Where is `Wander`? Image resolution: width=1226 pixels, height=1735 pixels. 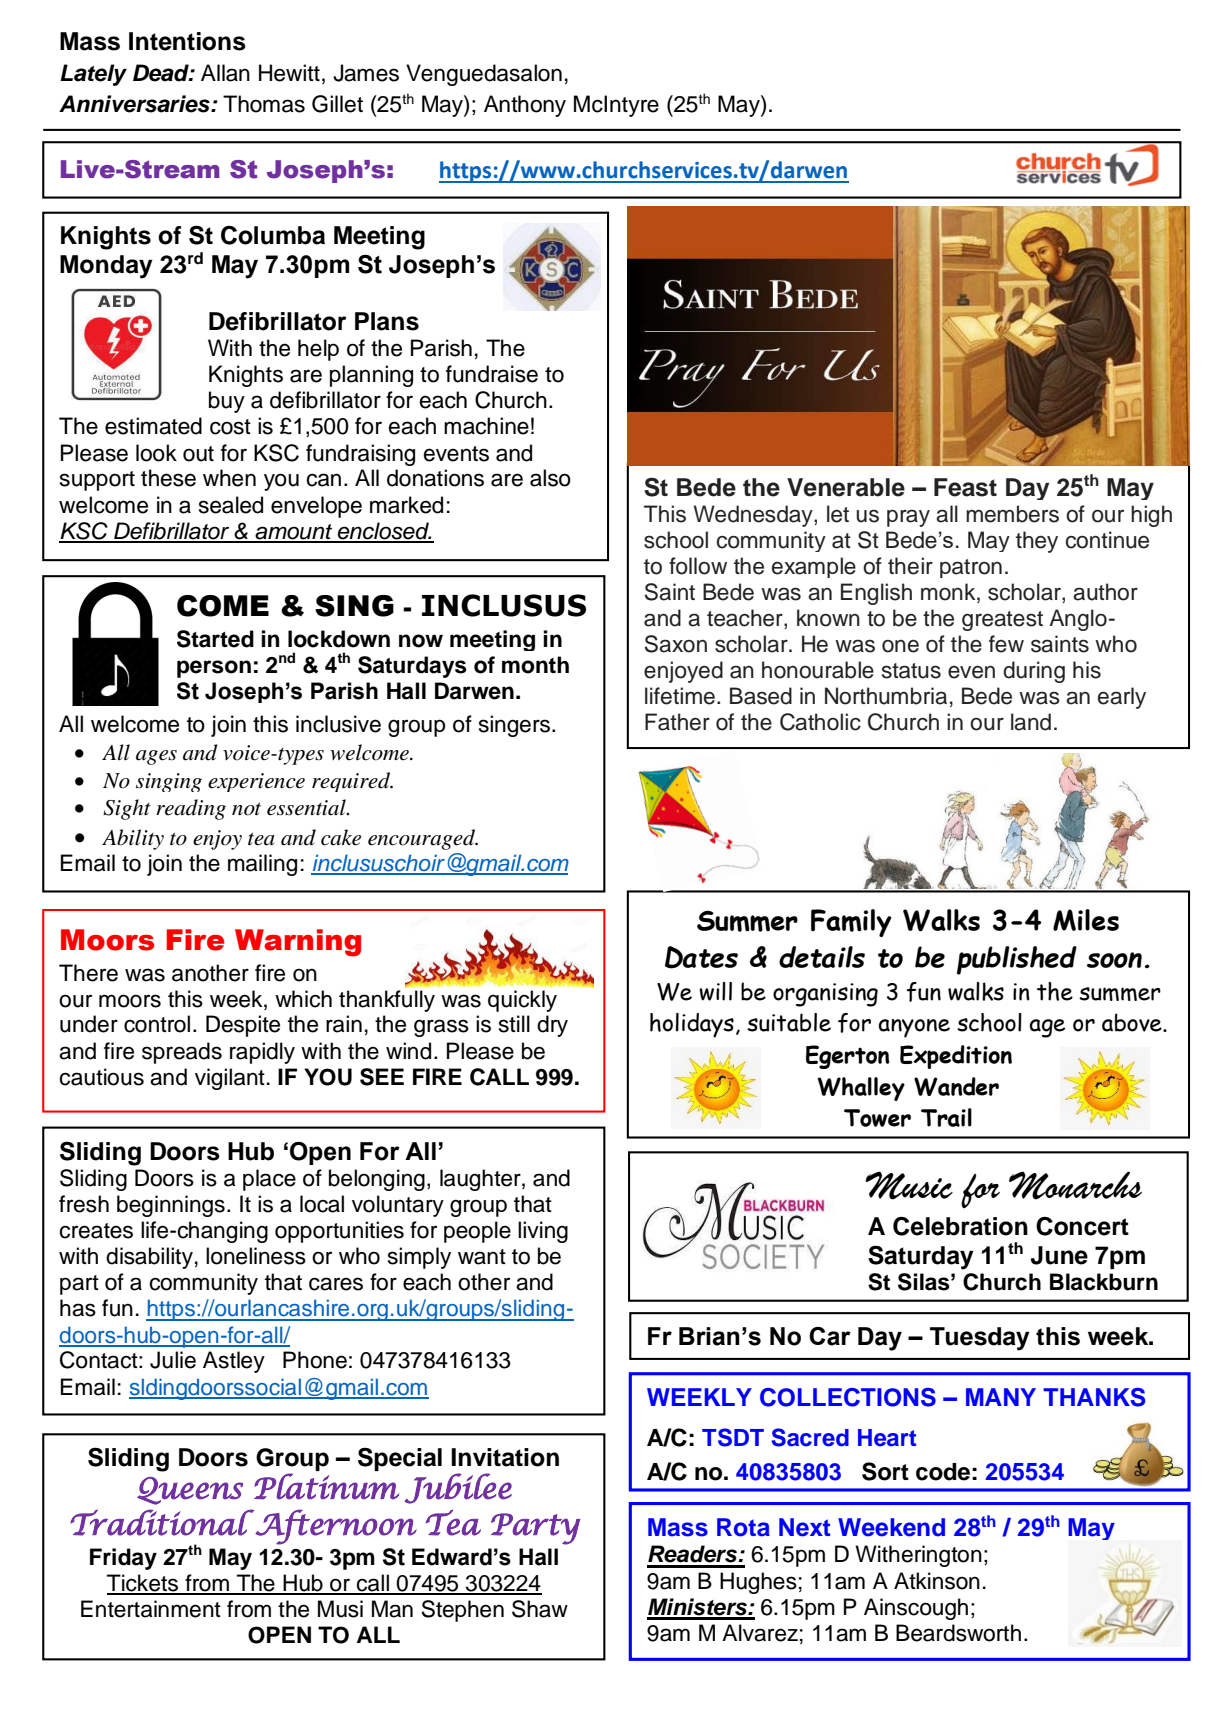
Wander is located at coordinates (956, 1086).
